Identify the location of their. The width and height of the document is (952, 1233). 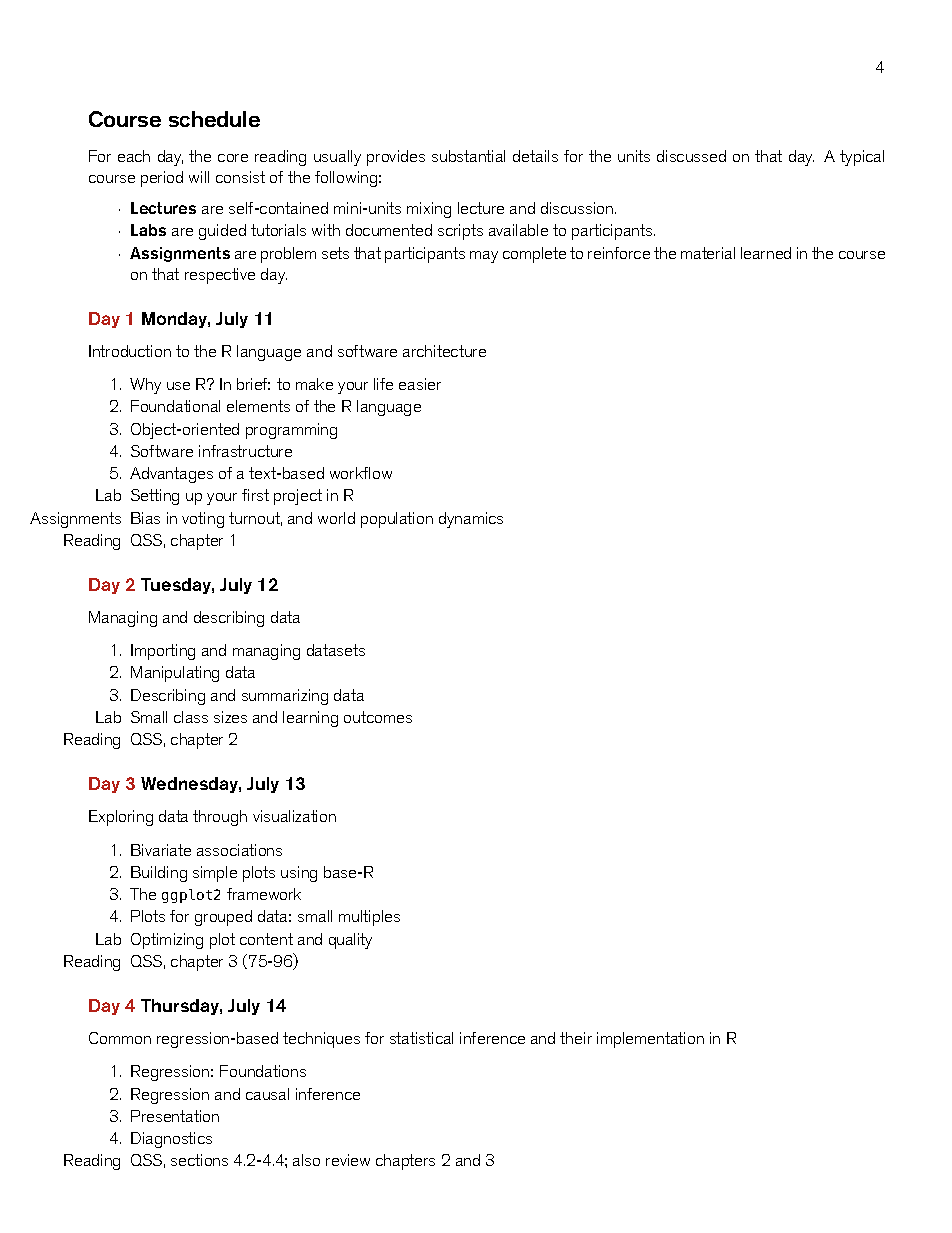
(576, 1038).
